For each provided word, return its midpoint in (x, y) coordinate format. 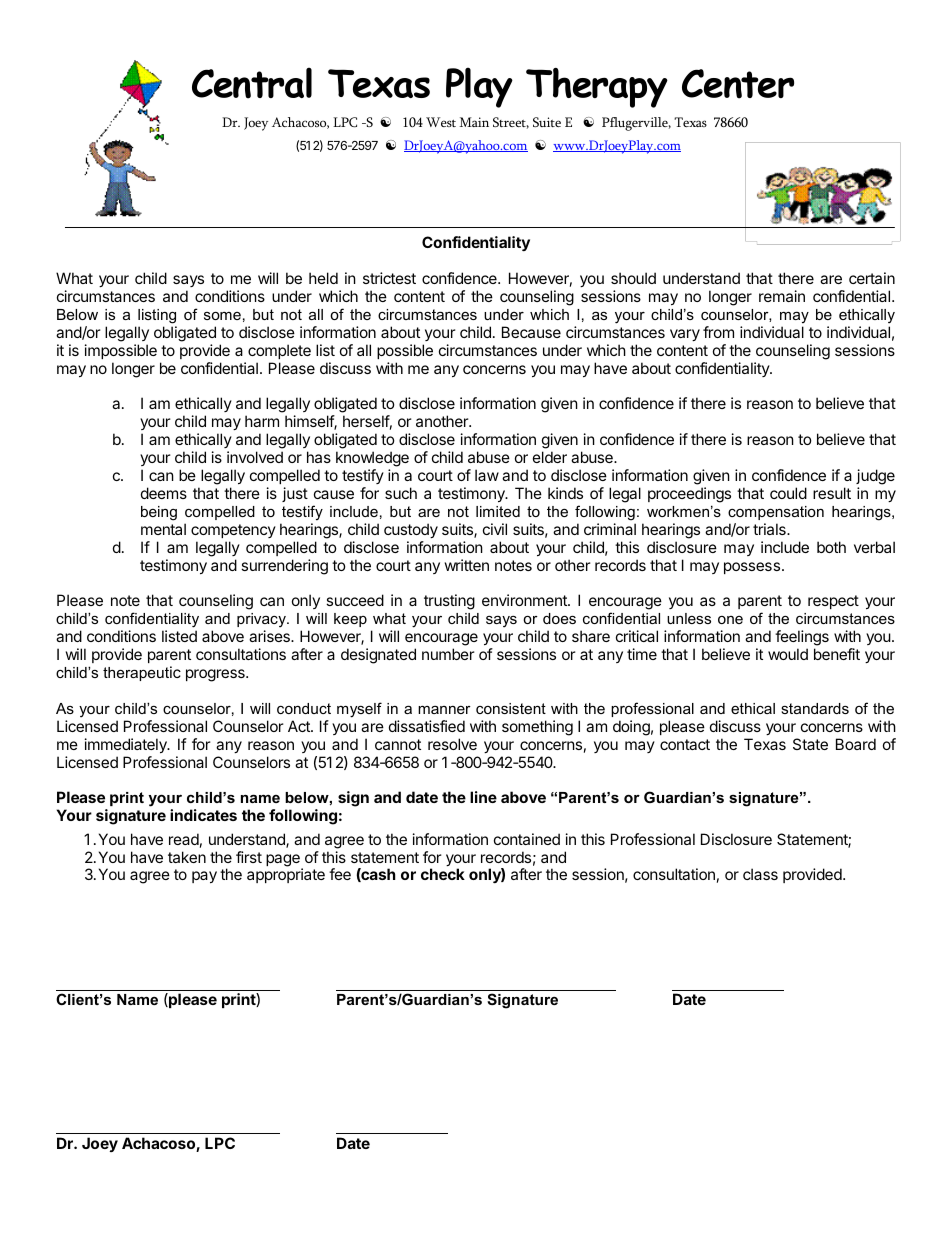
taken (187, 857)
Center (738, 84)
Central (252, 83)
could (788, 493)
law (487, 475)
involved (255, 457)
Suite (547, 122)
